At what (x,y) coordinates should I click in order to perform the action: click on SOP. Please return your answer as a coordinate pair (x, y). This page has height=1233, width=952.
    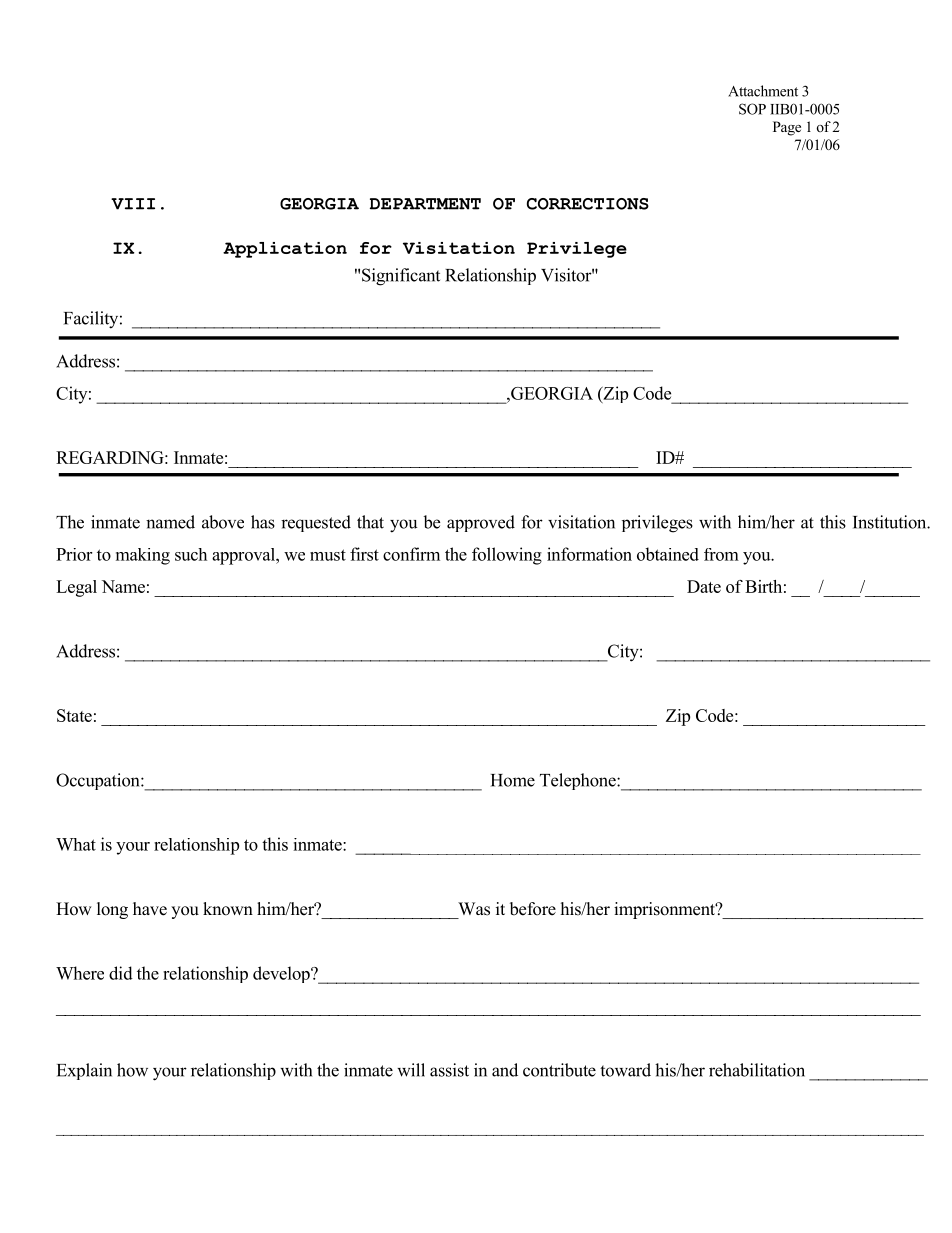
    Looking at the image, I should click on (752, 109).
